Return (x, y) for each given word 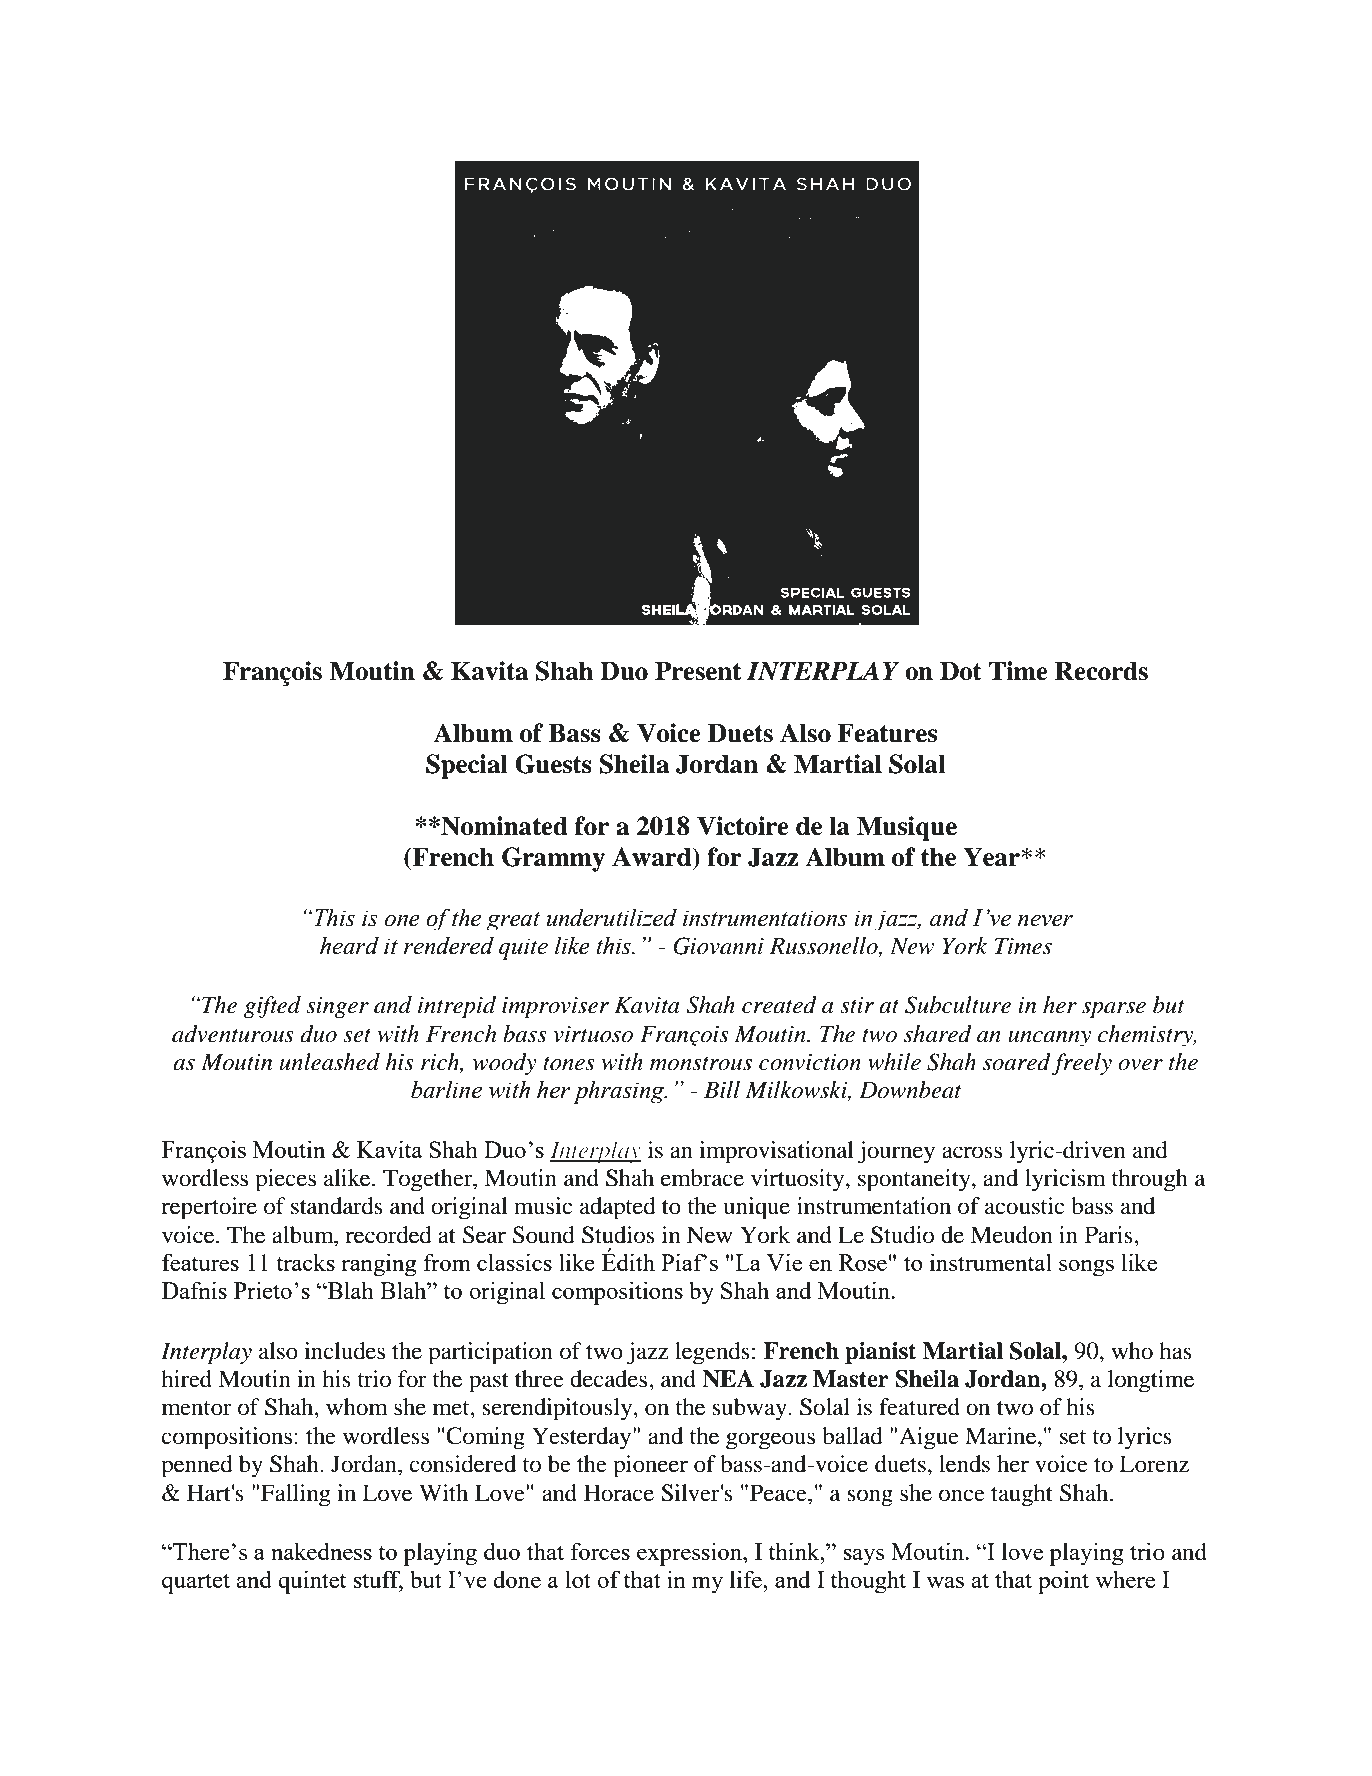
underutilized (612, 917)
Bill (722, 1090)
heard (349, 945)
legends (712, 1353)
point (1063, 1582)
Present (698, 671)
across (972, 1152)
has (1175, 1351)
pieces (285, 1180)
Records (1101, 671)
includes (344, 1351)
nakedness (321, 1551)
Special (467, 766)
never (1045, 920)
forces (600, 1551)
